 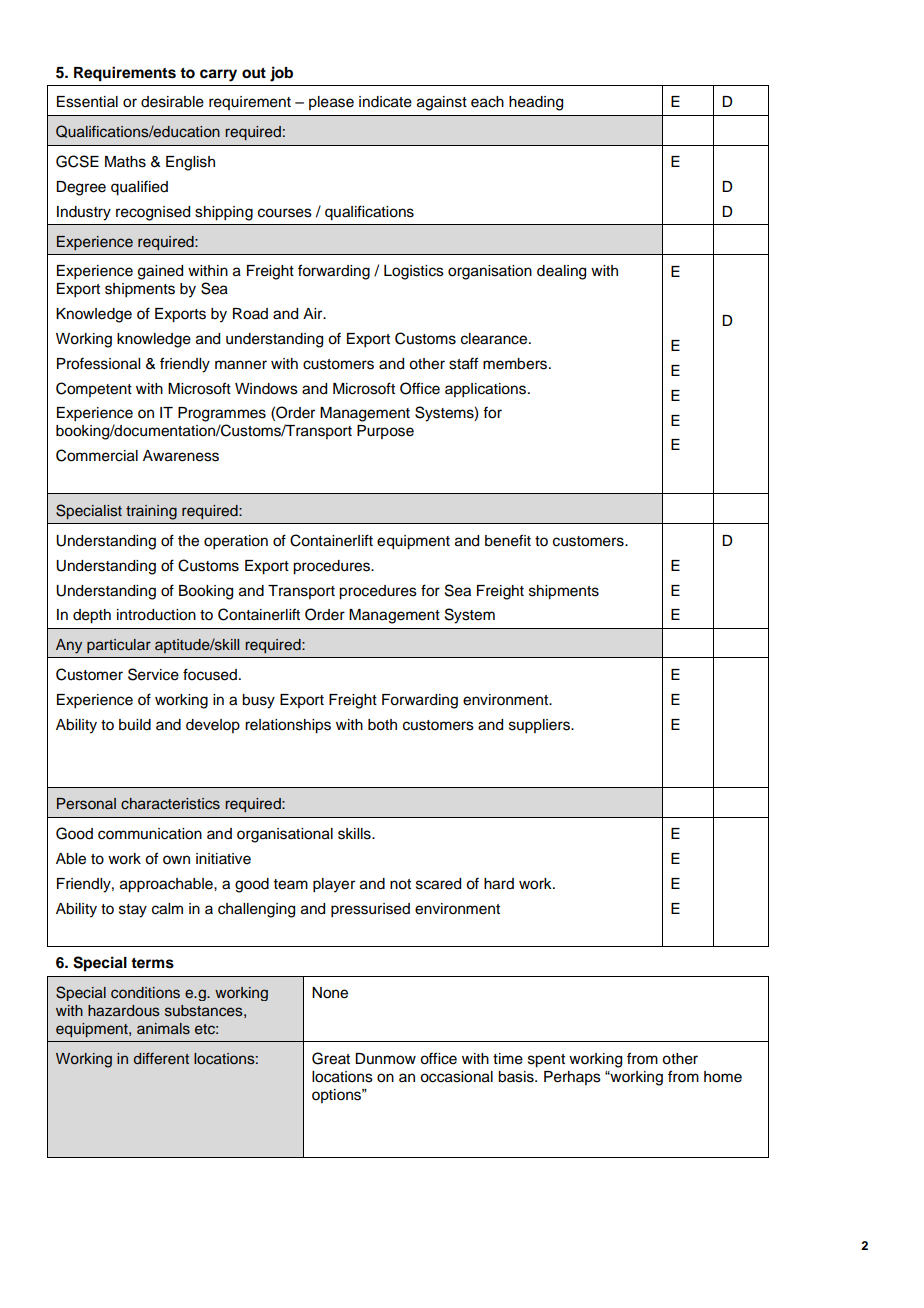 I want to click on Essential, so click(x=87, y=102).
